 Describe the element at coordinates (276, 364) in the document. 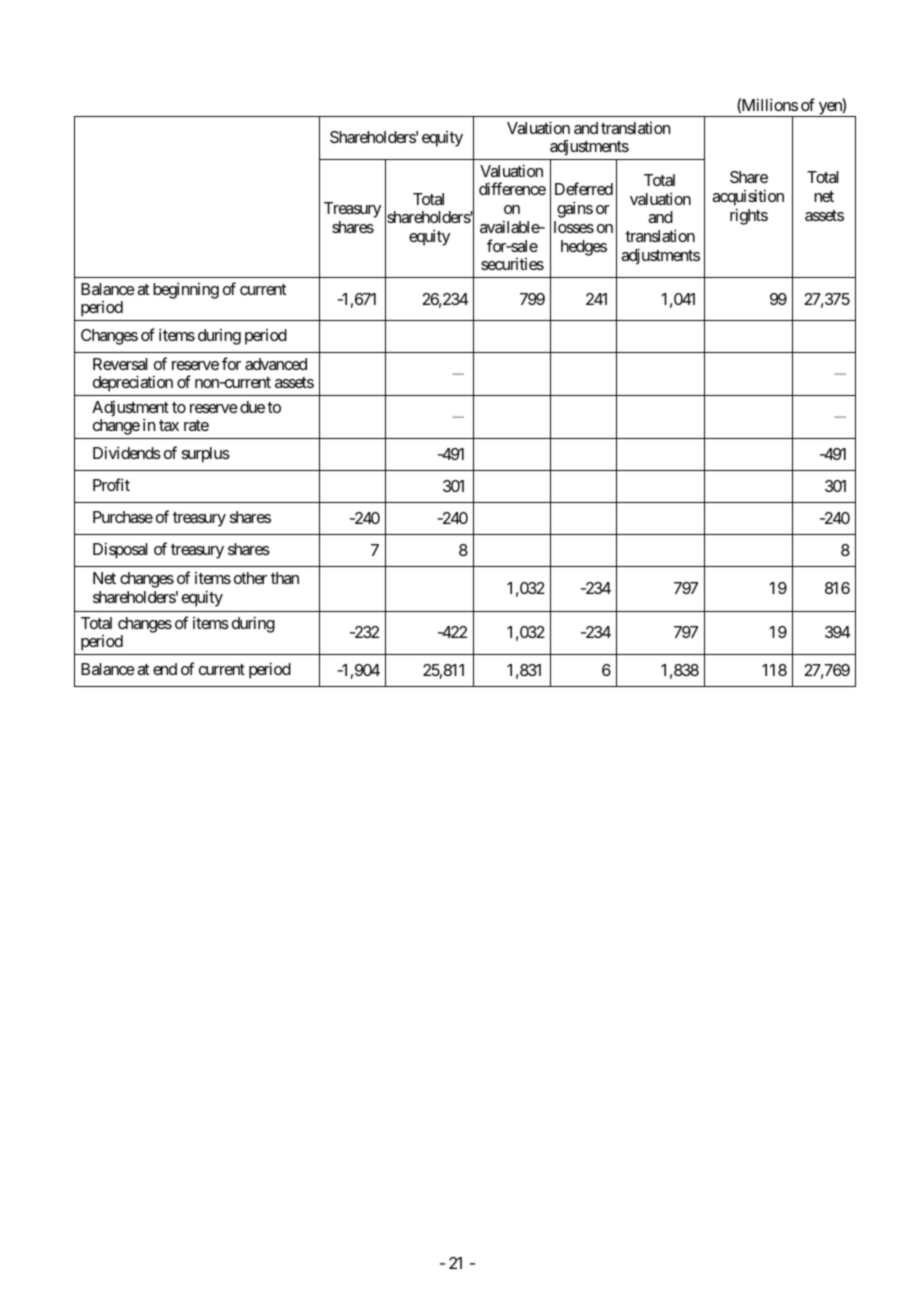

I see `advanced` at that location.
